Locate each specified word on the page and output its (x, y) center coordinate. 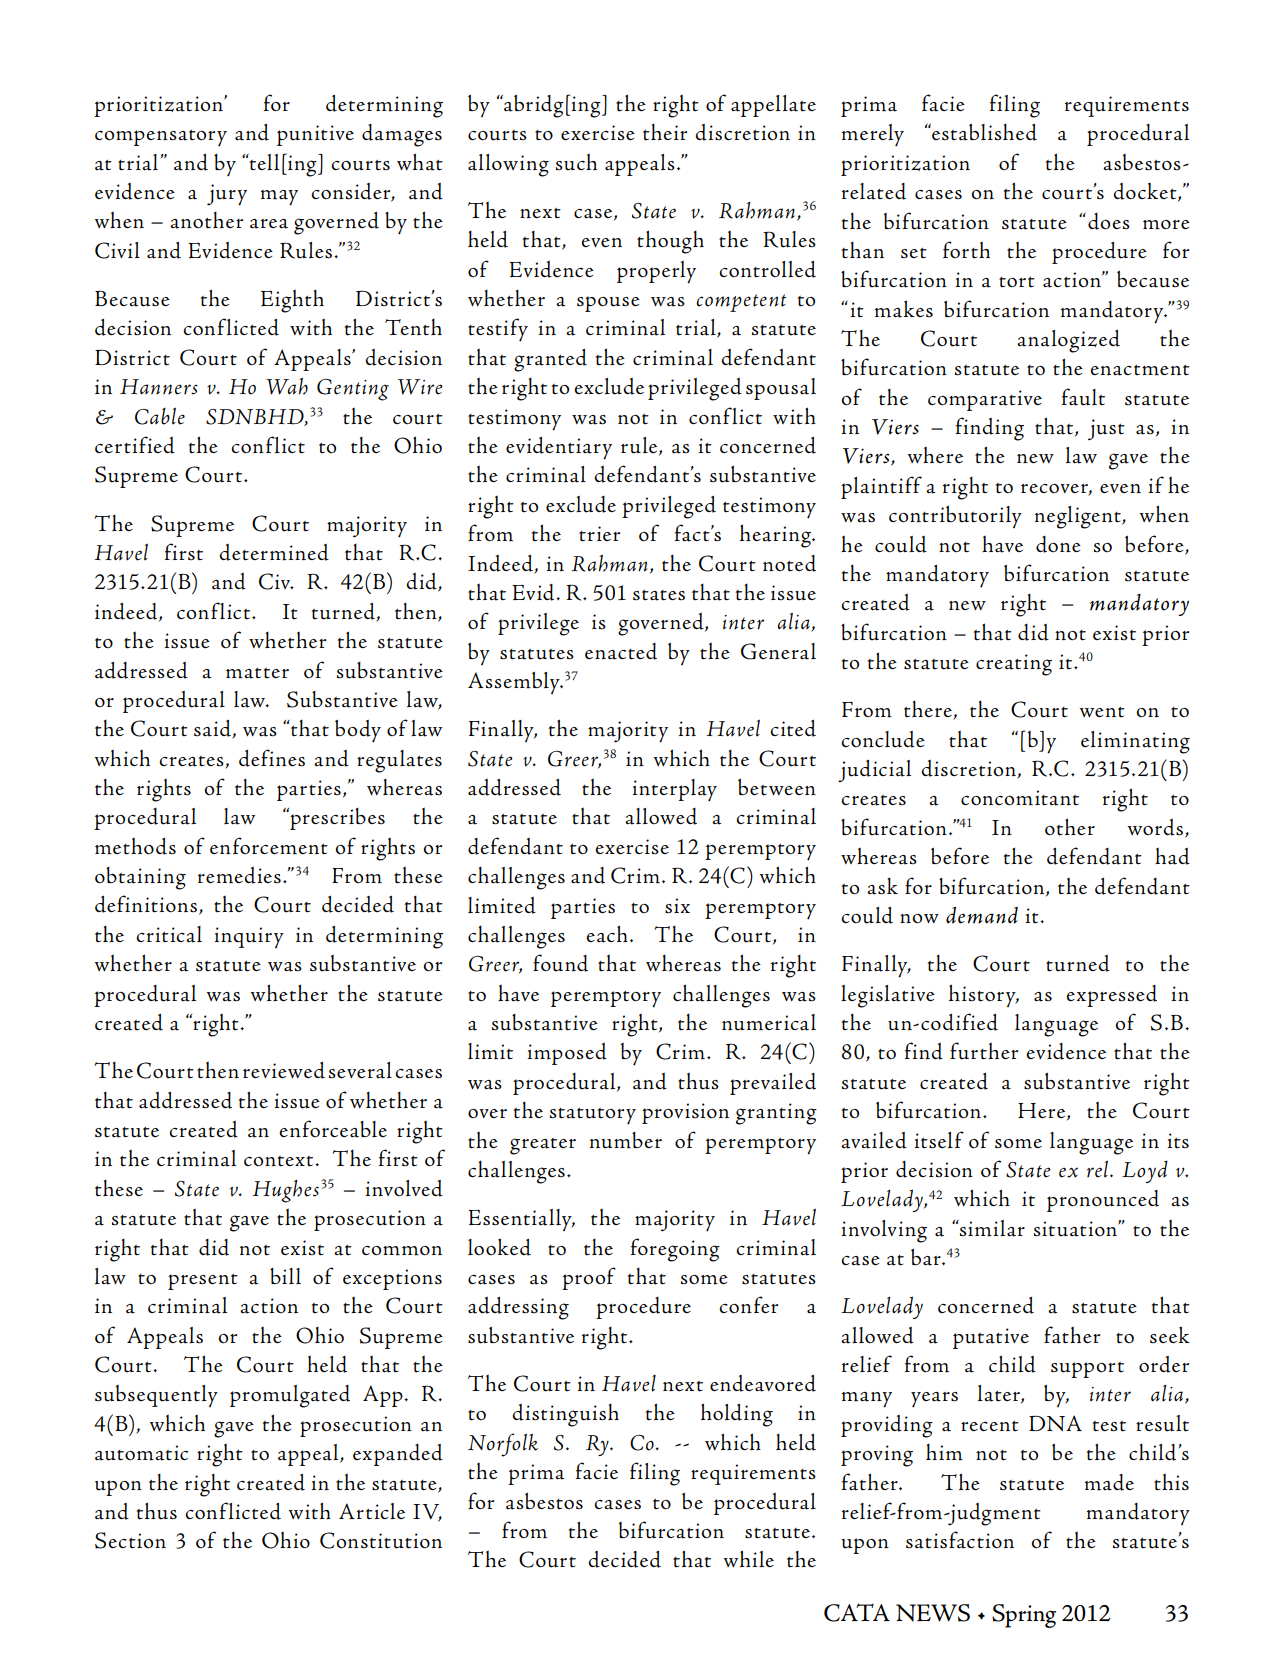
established (983, 132)
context (280, 1161)
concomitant (1020, 798)
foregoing (675, 1250)
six (677, 906)
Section (130, 1540)
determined (274, 552)
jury (227, 195)
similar (991, 1228)
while (748, 1558)
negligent (1079, 517)
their (665, 131)
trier (599, 534)
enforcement (269, 846)
